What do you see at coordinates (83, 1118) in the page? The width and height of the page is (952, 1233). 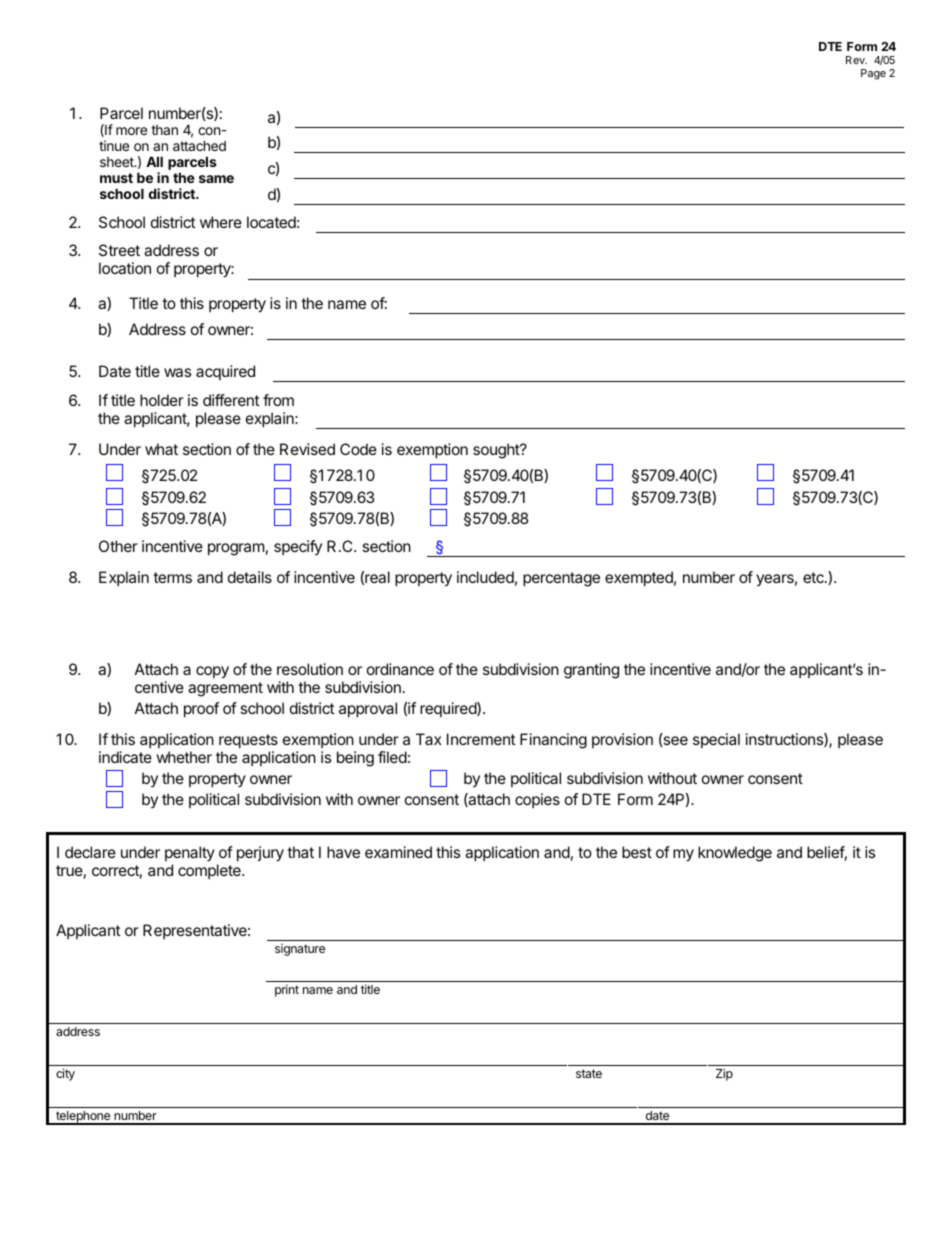 I see `telephone` at bounding box center [83, 1118].
